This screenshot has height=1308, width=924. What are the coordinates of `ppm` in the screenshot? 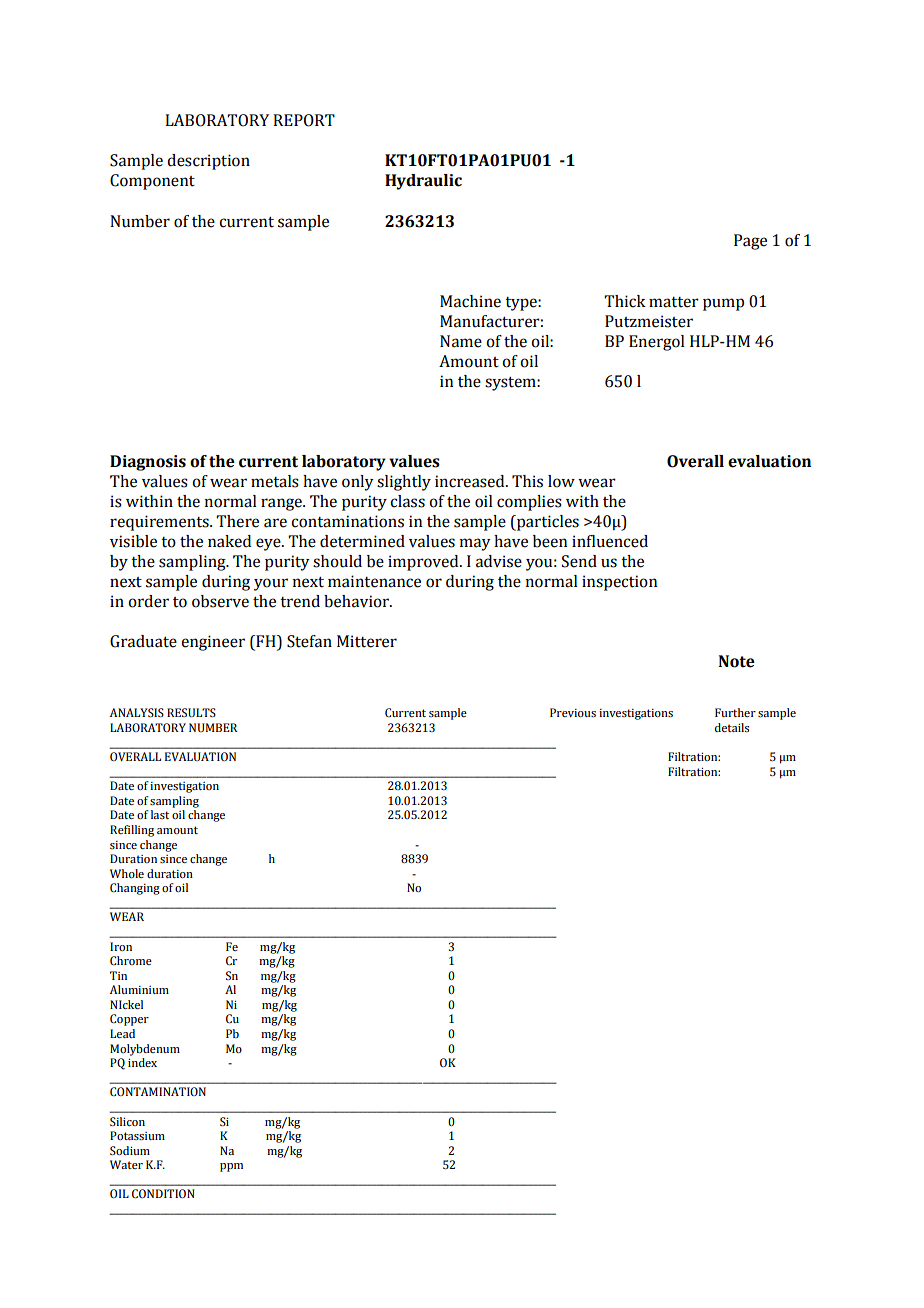 It's located at (231, 1167).
